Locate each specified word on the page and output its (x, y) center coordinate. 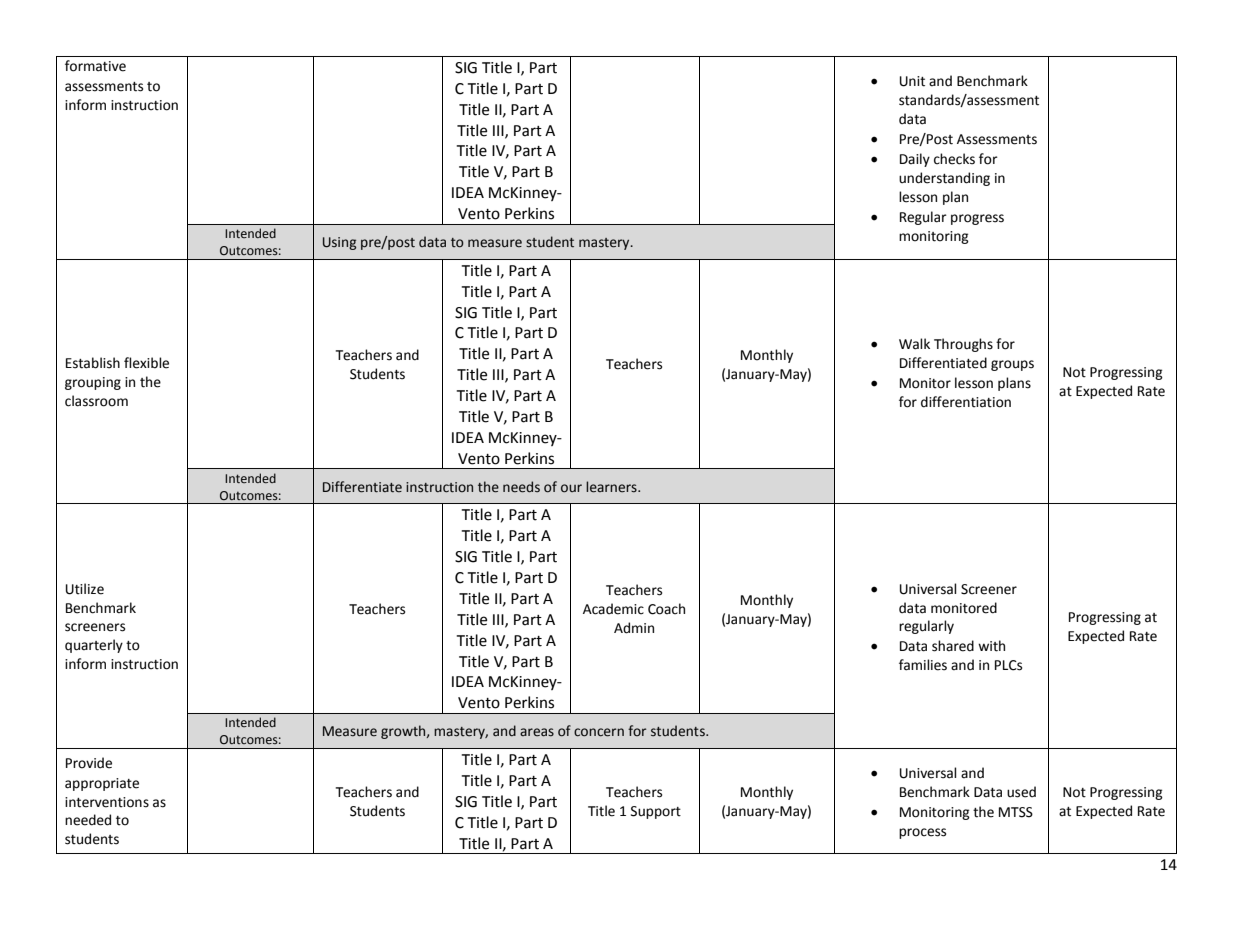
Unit (912, 81)
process (922, 833)
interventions (107, 802)
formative (95, 66)
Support (656, 812)
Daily (915, 160)
